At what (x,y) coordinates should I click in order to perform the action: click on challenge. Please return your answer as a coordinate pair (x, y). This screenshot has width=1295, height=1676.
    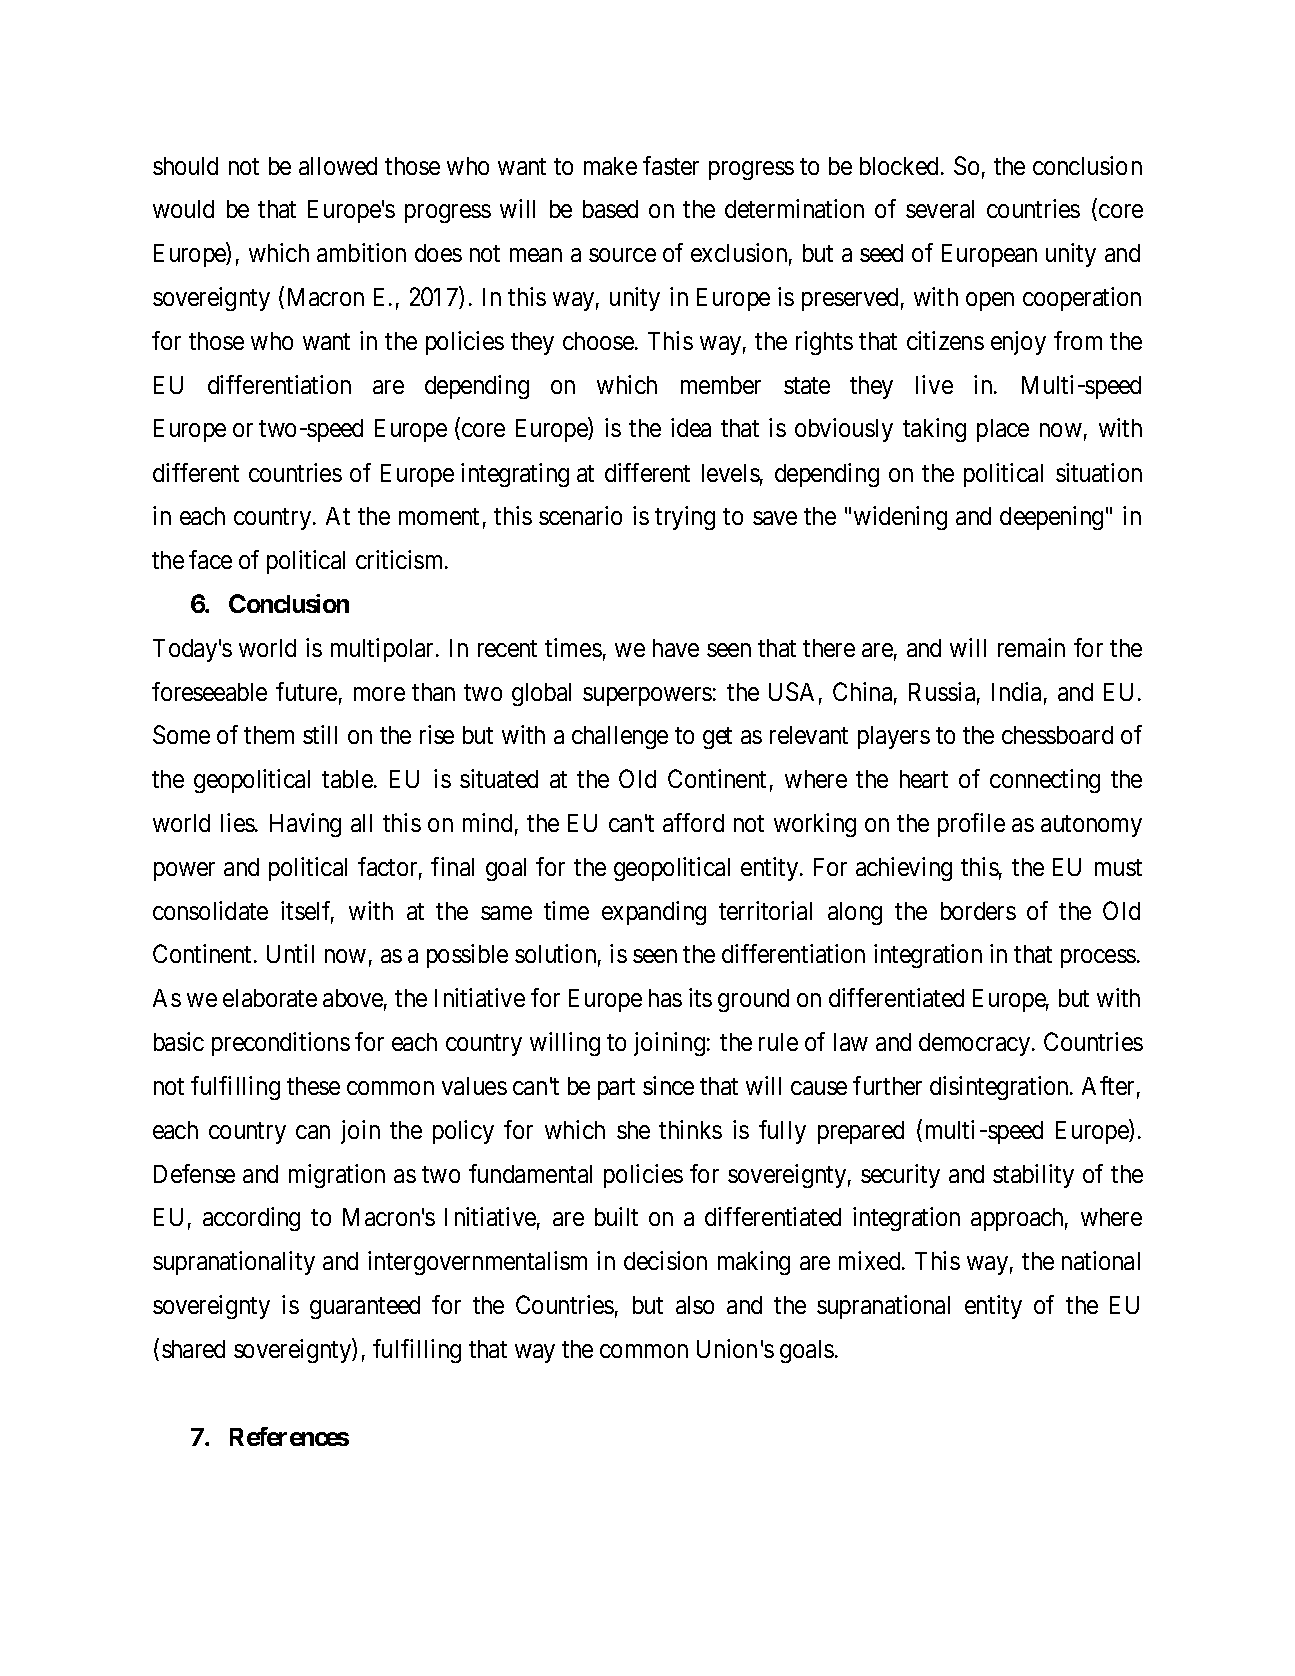
    Looking at the image, I should click on (620, 737).
